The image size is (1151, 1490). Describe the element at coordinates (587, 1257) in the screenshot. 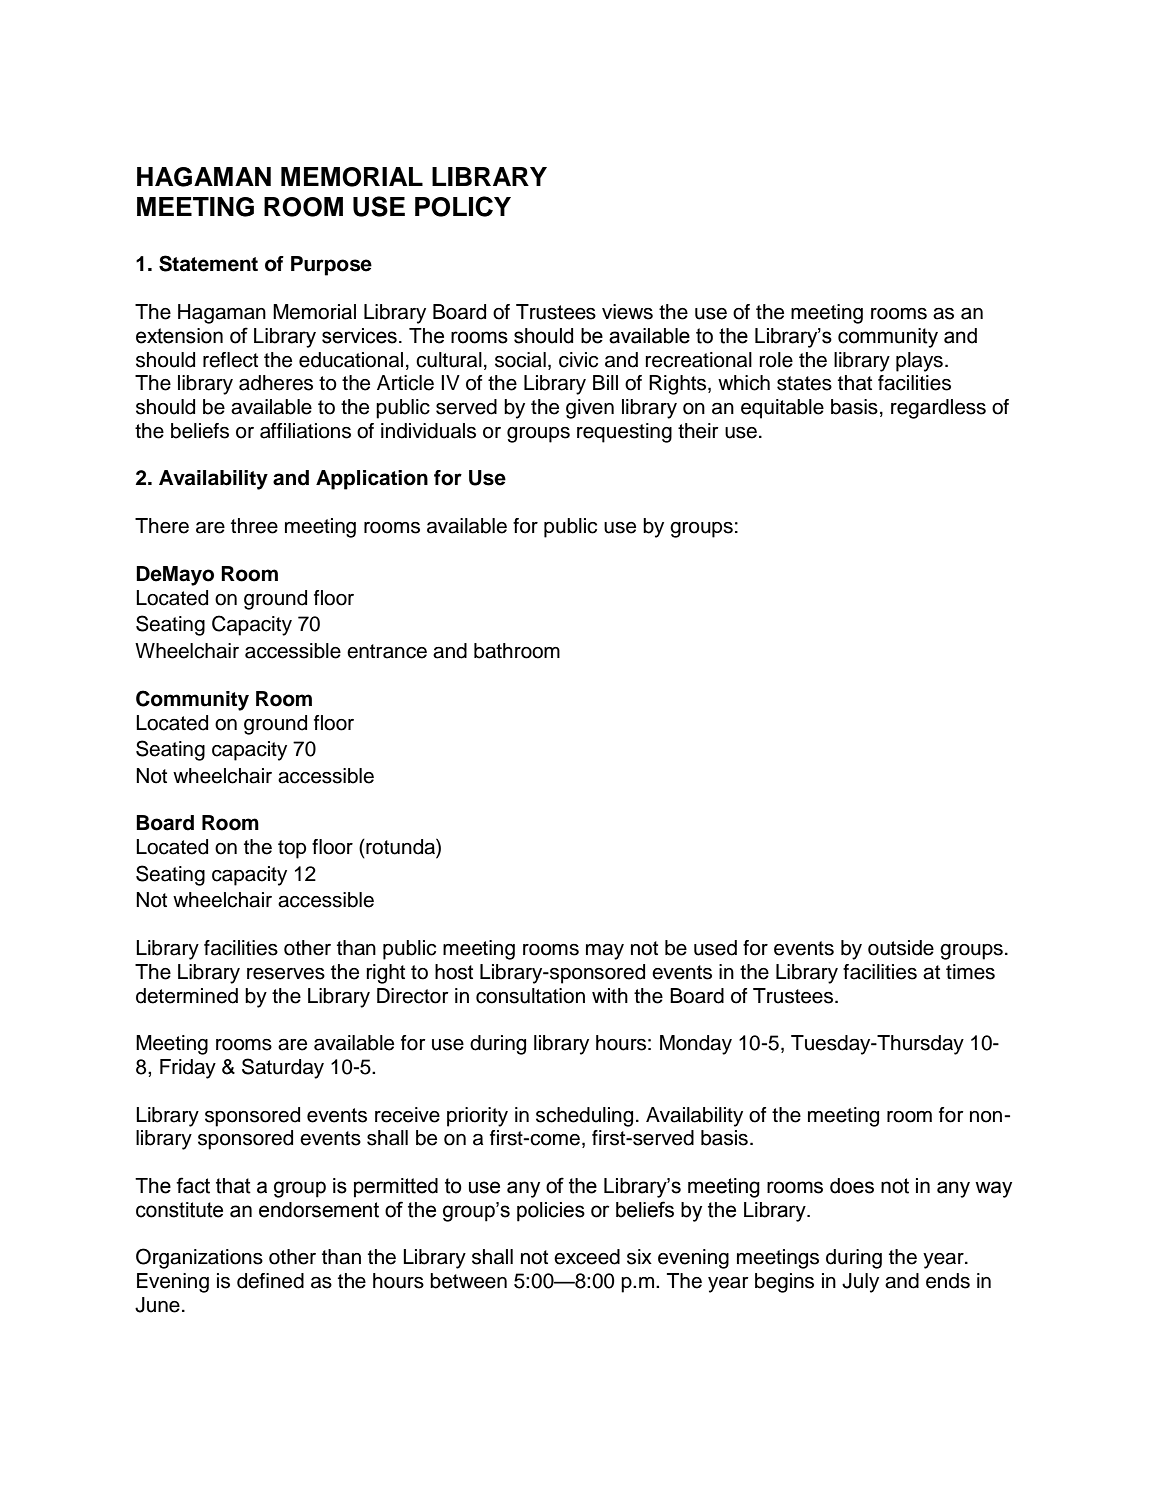

I see `exceed` at that location.
